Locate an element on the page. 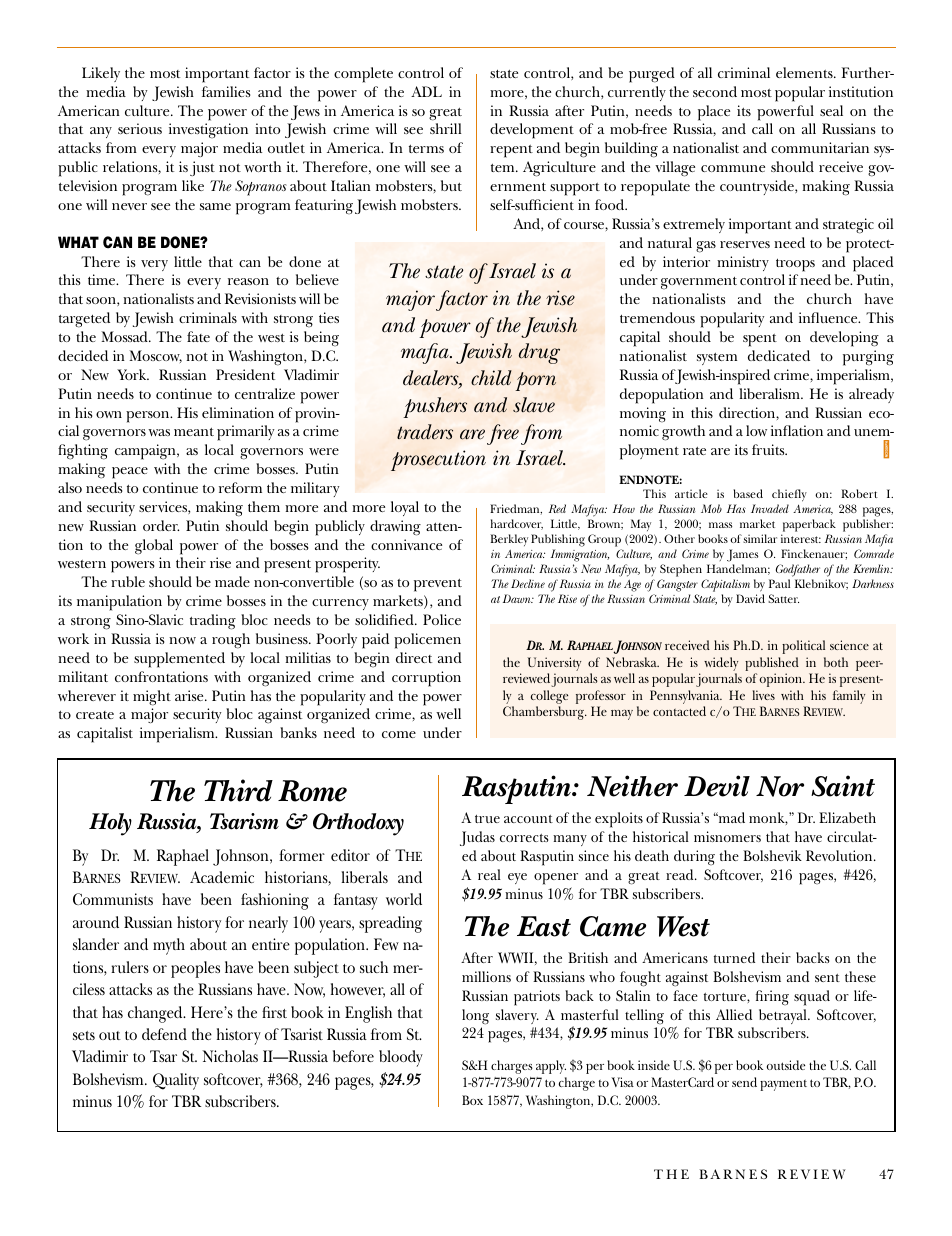 This page has height=1236, width=952. pushers is located at coordinates (435, 407).
